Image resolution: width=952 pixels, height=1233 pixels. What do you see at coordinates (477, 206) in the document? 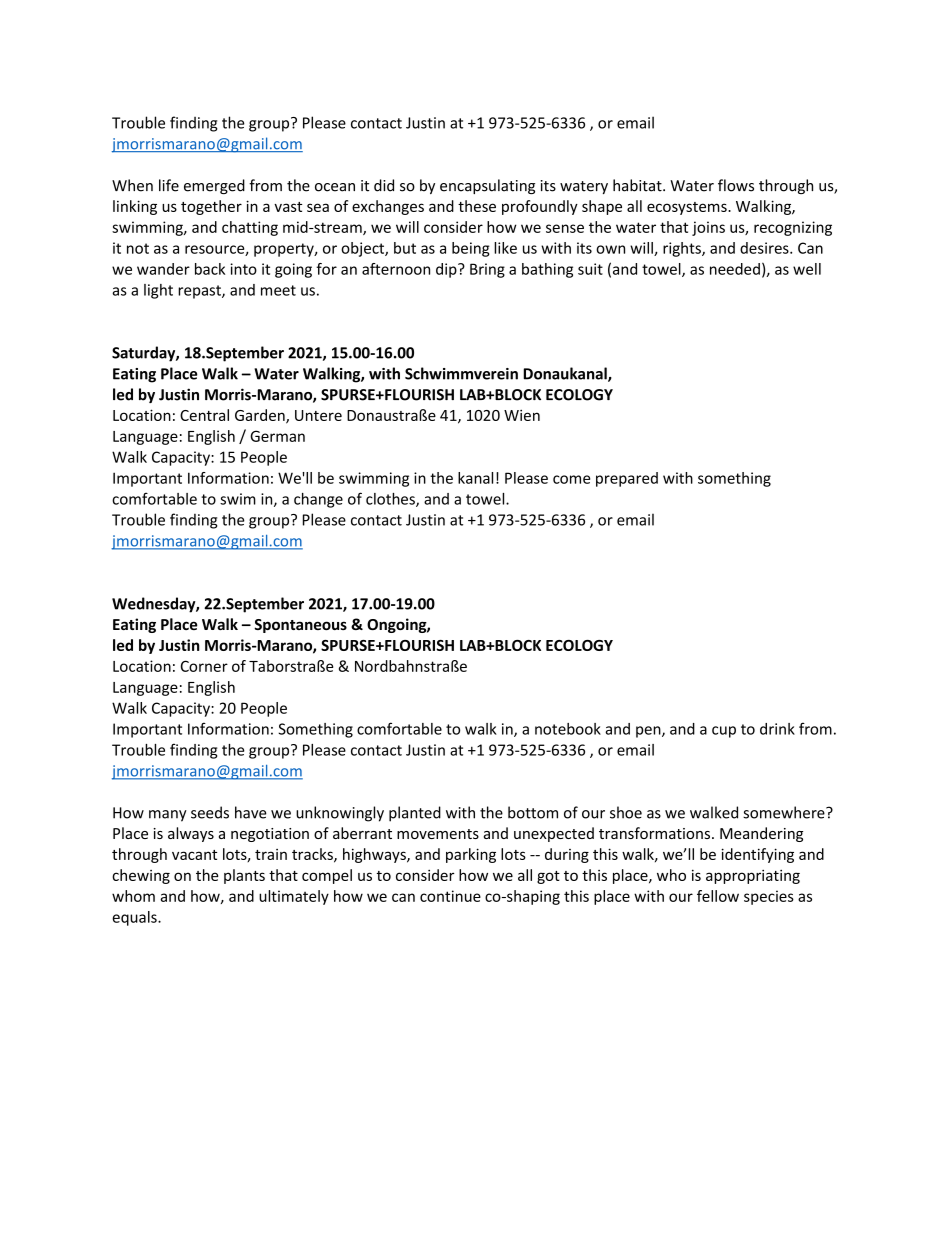
I see `these` at bounding box center [477, 206].
